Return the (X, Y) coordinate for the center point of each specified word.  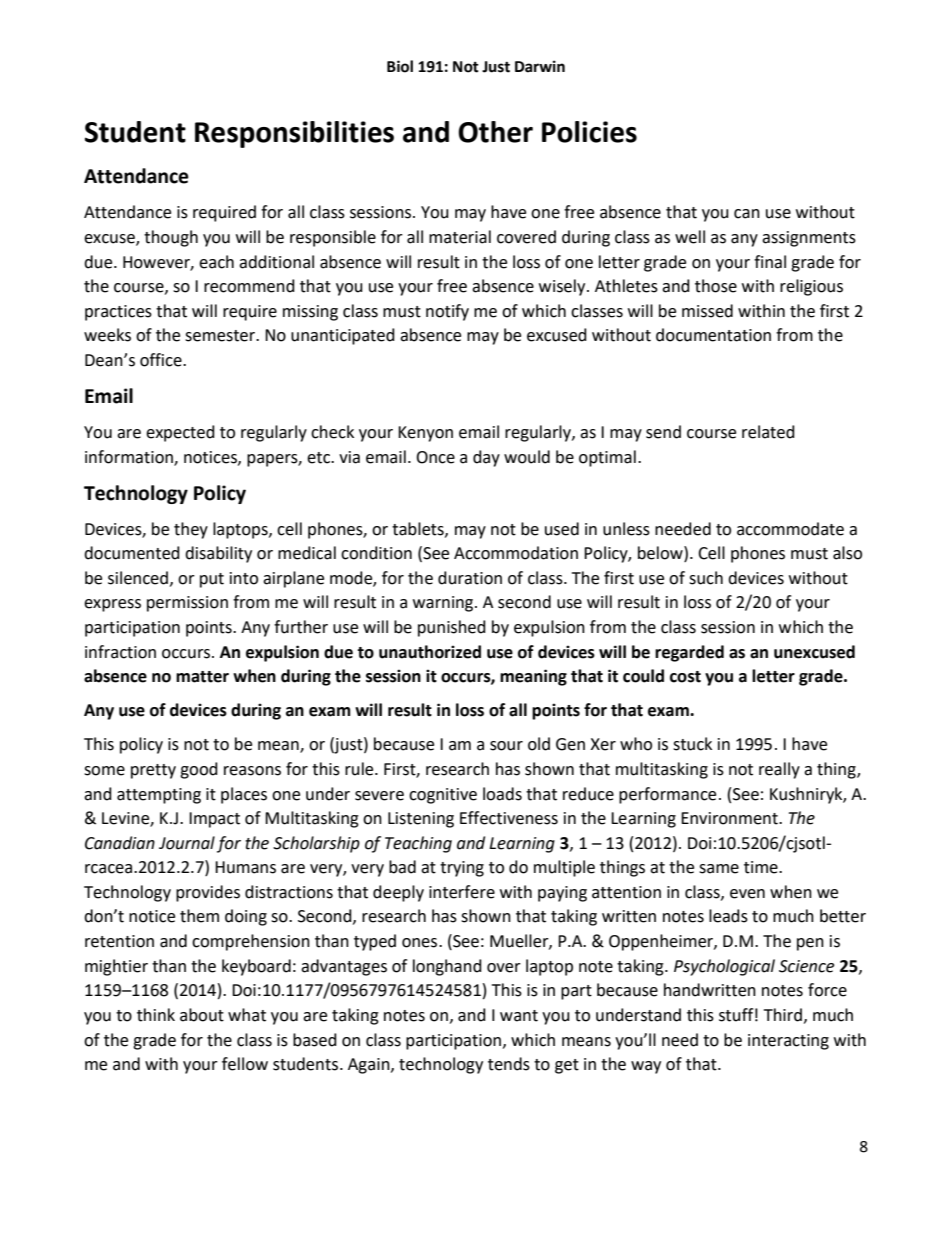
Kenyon (425, 434)
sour (506, 746)
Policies (589, 132)
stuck (692, 744)
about (202, 1015)
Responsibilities (294, 134)
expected (180, 433)
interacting (788, 1042)
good (199, 770)
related (768, 432)
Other (495, 132)
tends (509, 1064)
